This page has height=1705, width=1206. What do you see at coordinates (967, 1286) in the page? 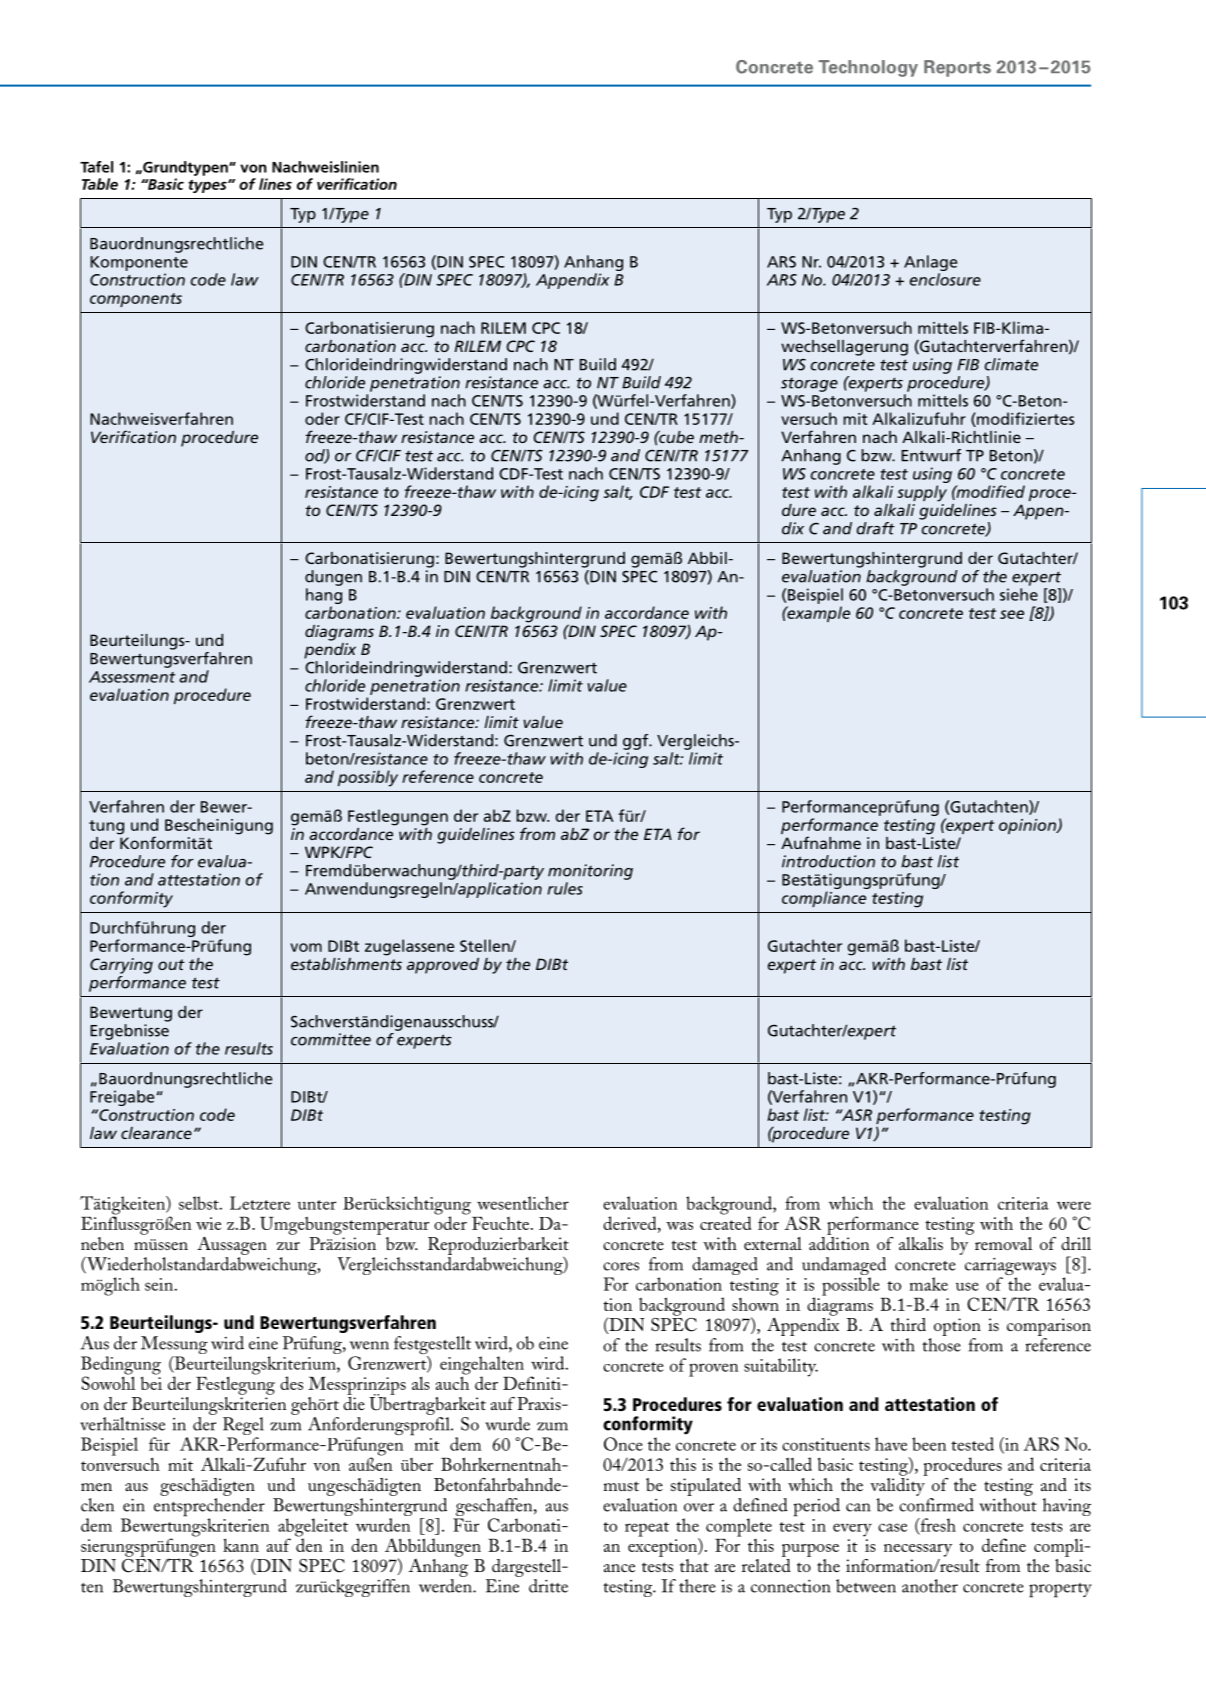
I see `use` at bounding box center [967, 1286].
